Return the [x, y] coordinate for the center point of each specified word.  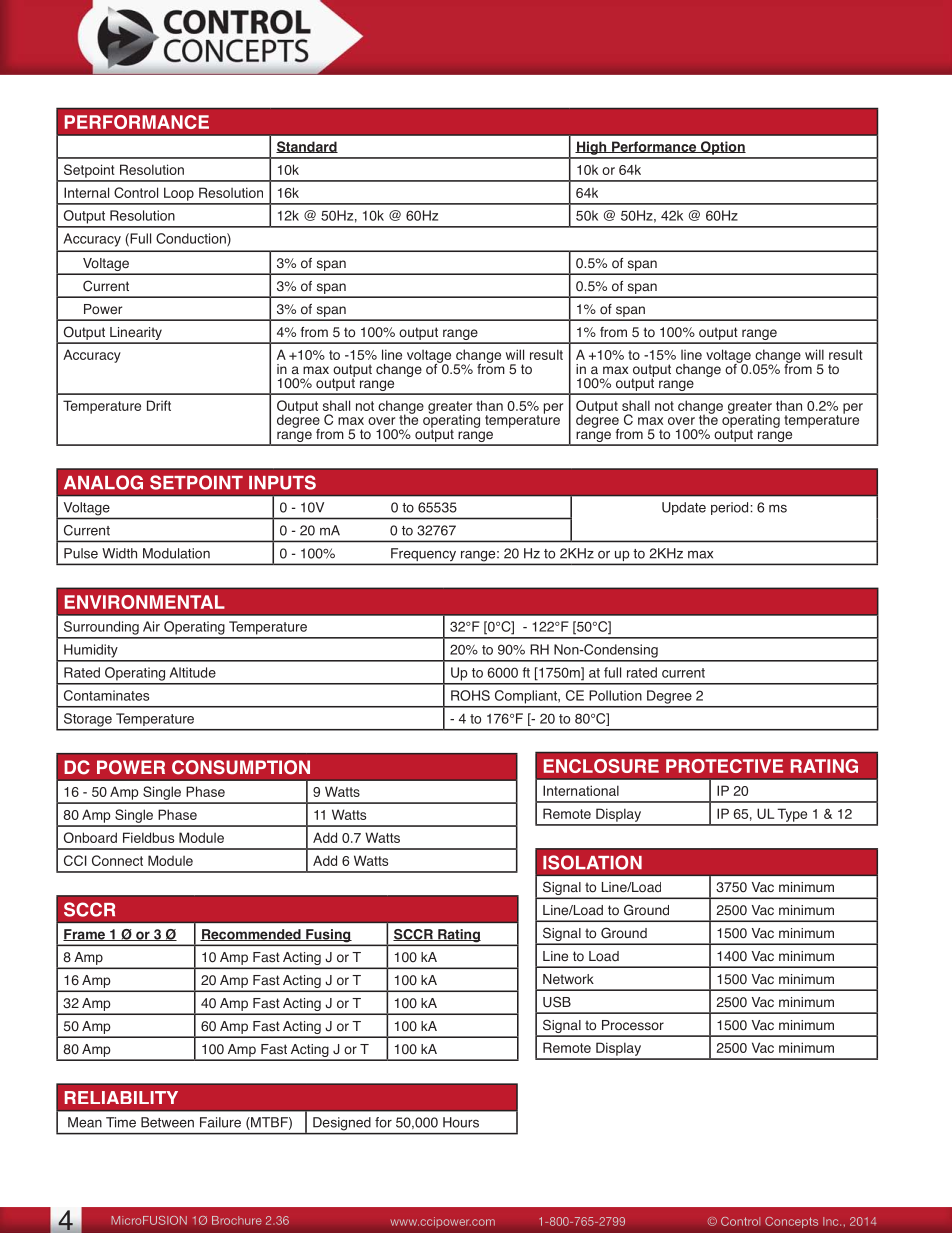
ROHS [470, 695]
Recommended [251, 935]
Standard [307, 147]
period [729, 508]
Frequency [423, 556]
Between [167, 1122]
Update [684, 508]
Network [568, 979]
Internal [86, 192]
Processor [633, 1025]
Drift [159, 405]
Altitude [192, 672]
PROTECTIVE [724, 766]
